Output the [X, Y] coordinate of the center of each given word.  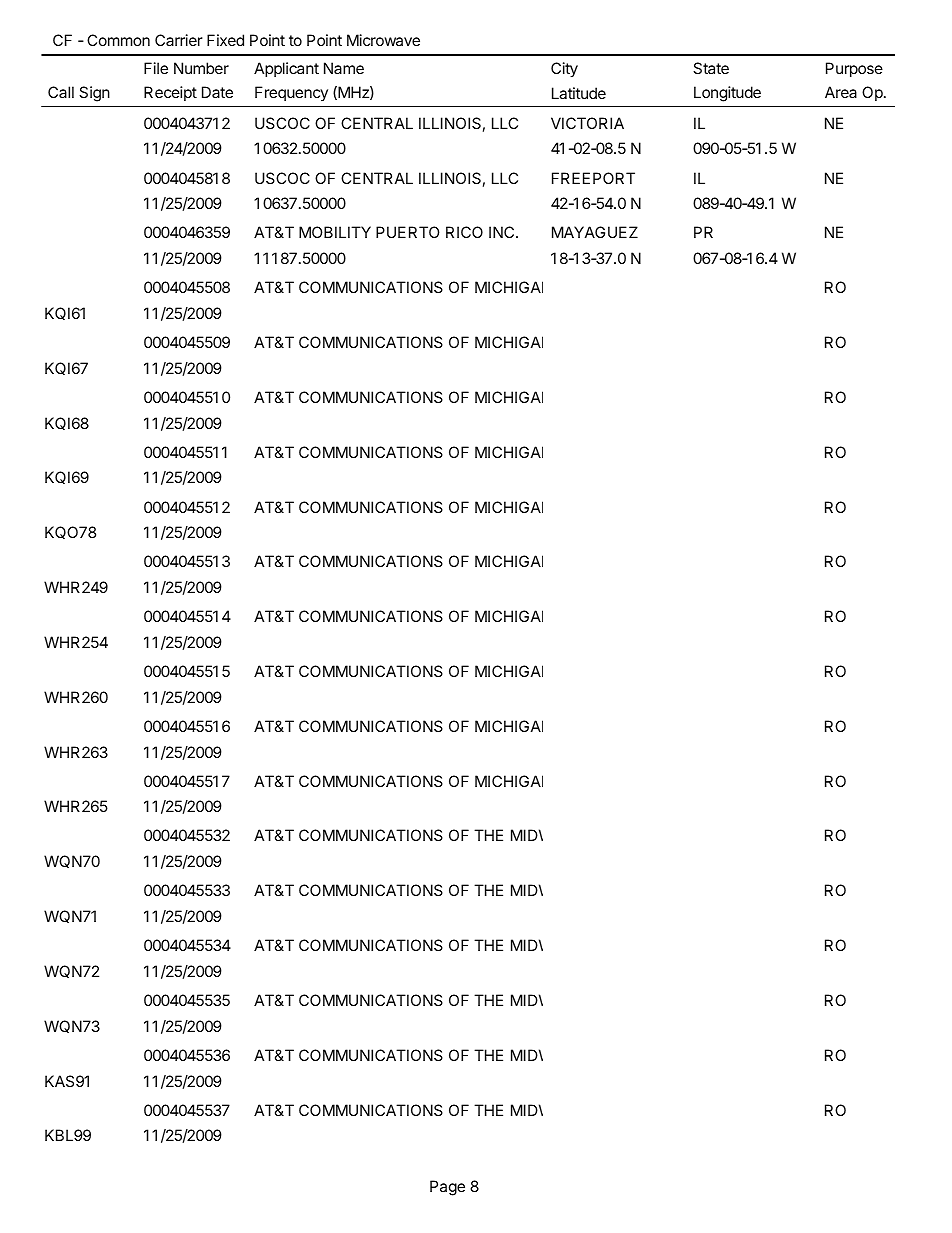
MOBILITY [335, 232]
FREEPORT [593, 178]
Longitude [727, 94]
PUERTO [407, 232]
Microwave [383, 40]
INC [503, 232]
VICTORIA [587, 123]
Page [447, 1188]
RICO [464, 232]
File [156, 68]
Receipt [170, 93]
